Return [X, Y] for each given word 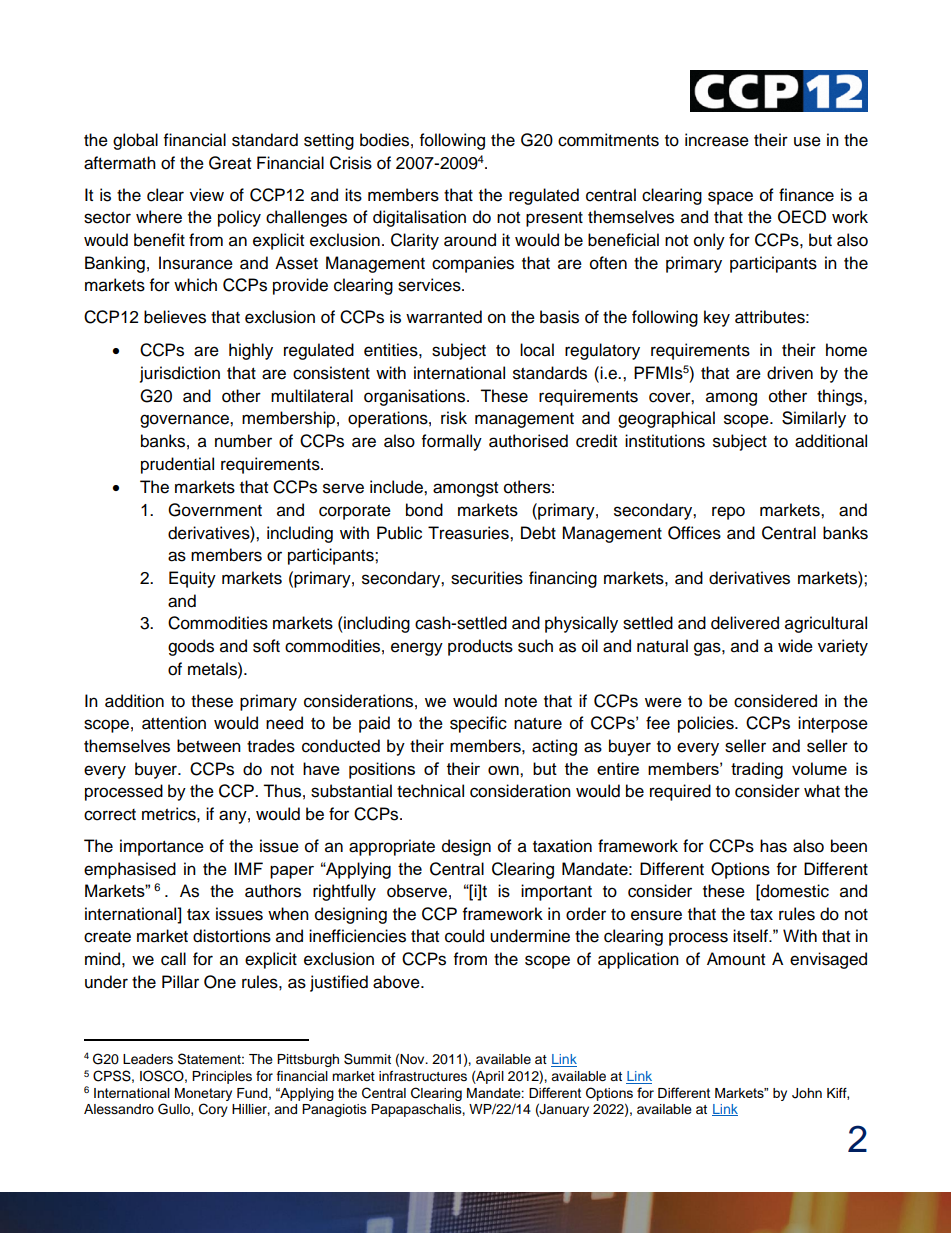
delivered [745, 623]
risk [454, 418]
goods [191, 647]
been [849, 846]
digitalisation [419, 218]
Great [230, 163]
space [730, 198]
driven [790, 373]
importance [162, 847]
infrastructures [423, 1076]
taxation [562, 846]
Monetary [203, 1094]
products [480, 647]
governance [185, 421]
